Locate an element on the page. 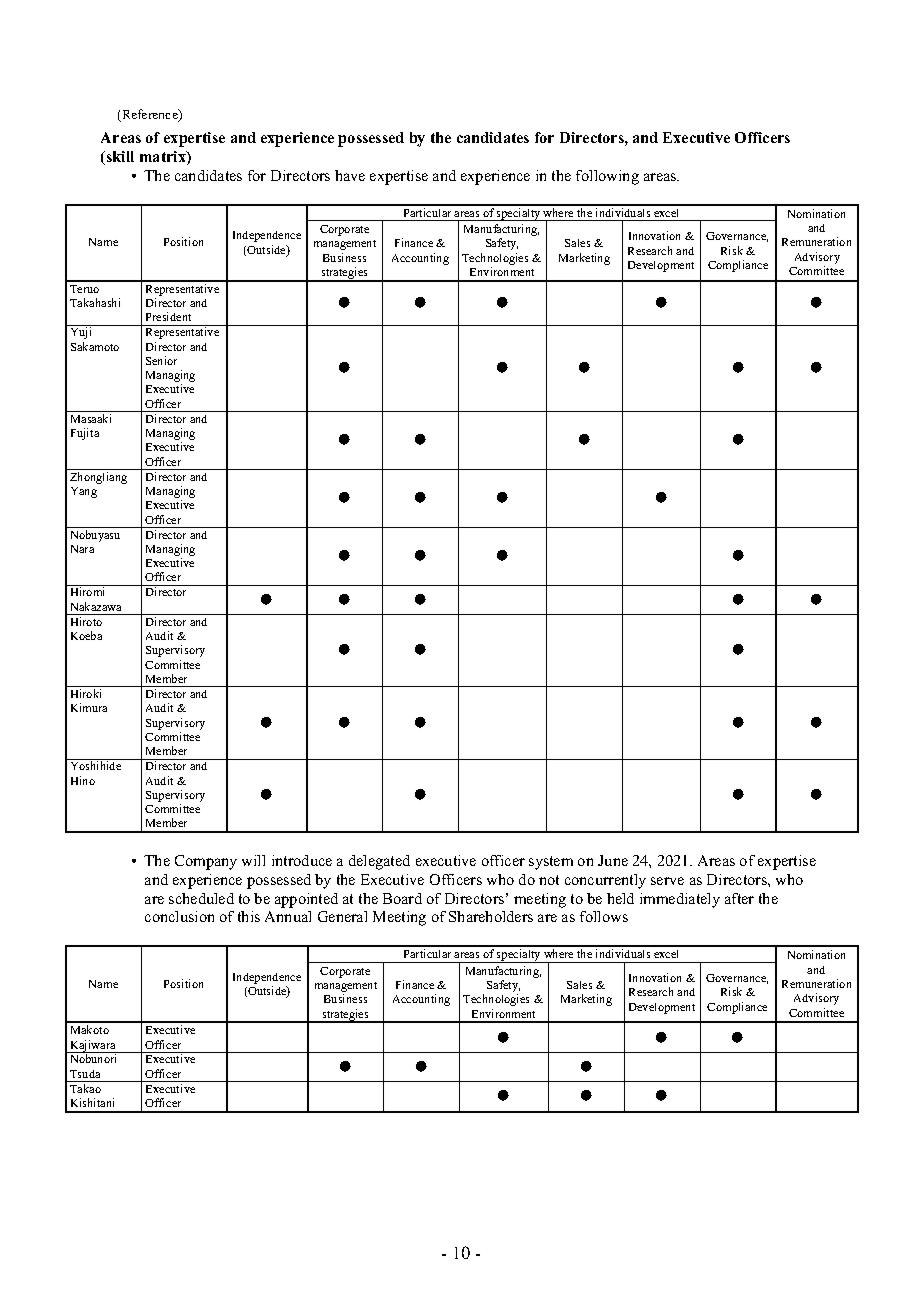  Fujita is located at coordinates (85, 434).
